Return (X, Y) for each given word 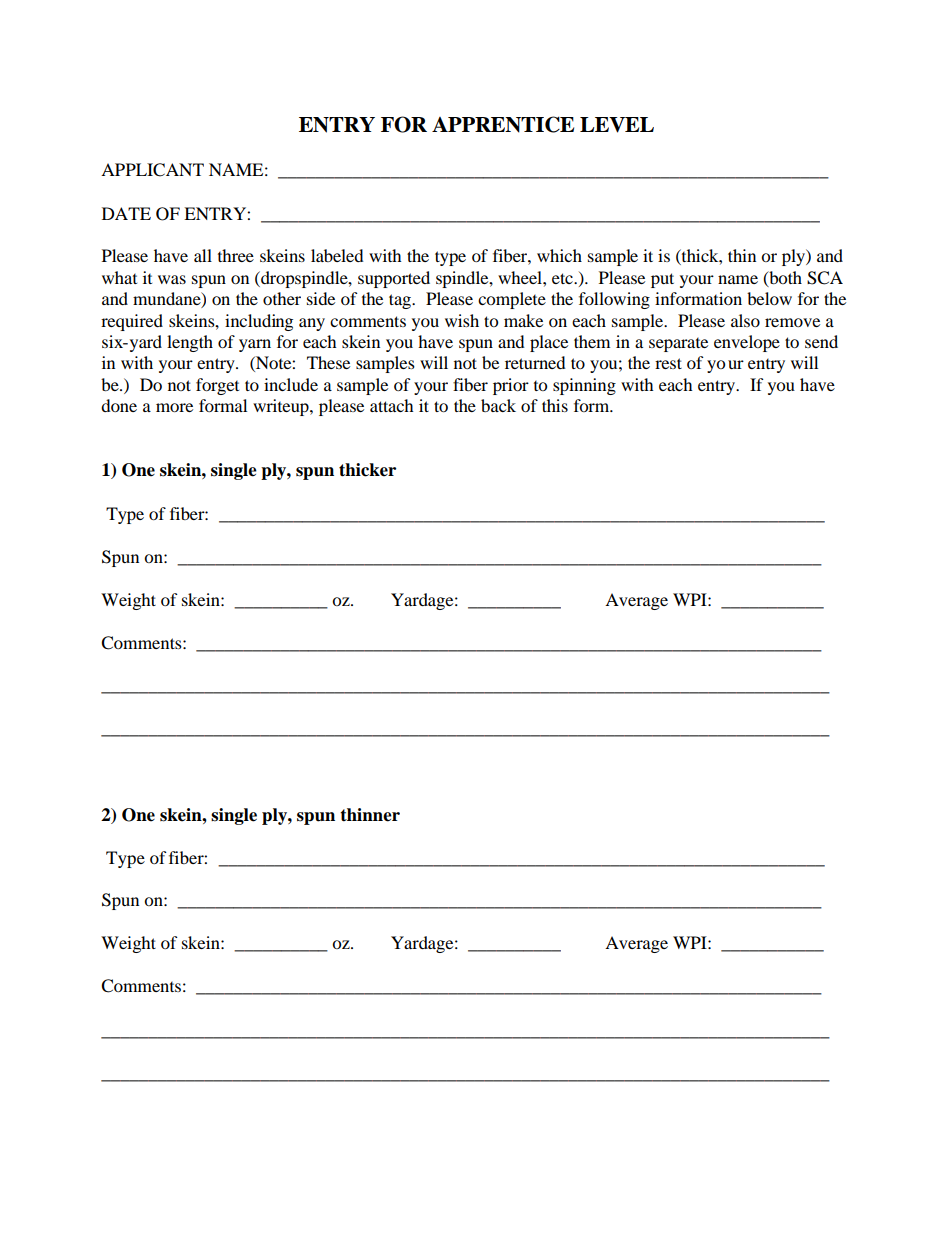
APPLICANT (152, 170)
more (174, 407)
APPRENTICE (503, 124)
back (498, 405)
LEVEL (617, 125)
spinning (584, 386)
